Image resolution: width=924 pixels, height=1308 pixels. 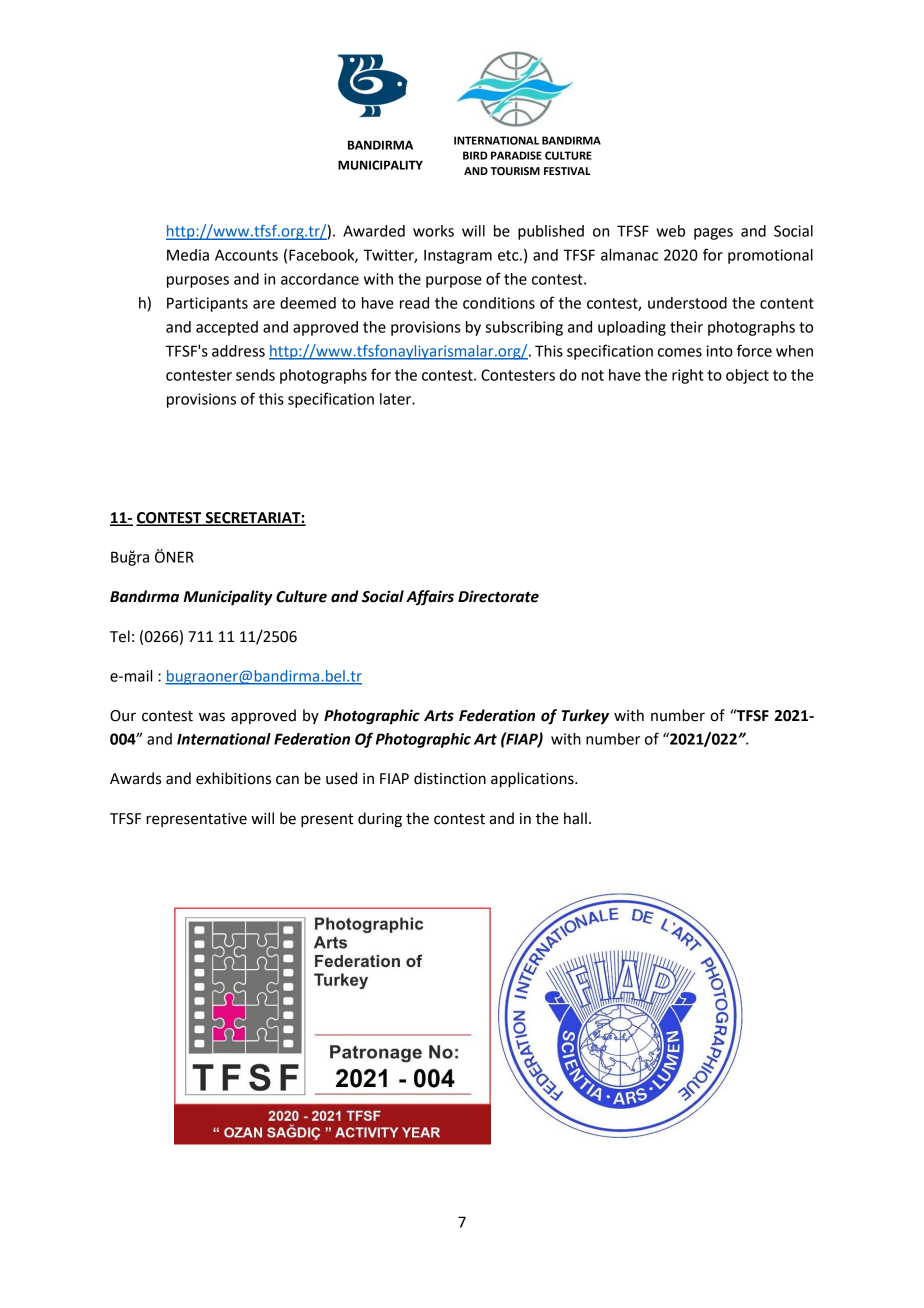 I want to click on Media, so click(x=188, y=255).
